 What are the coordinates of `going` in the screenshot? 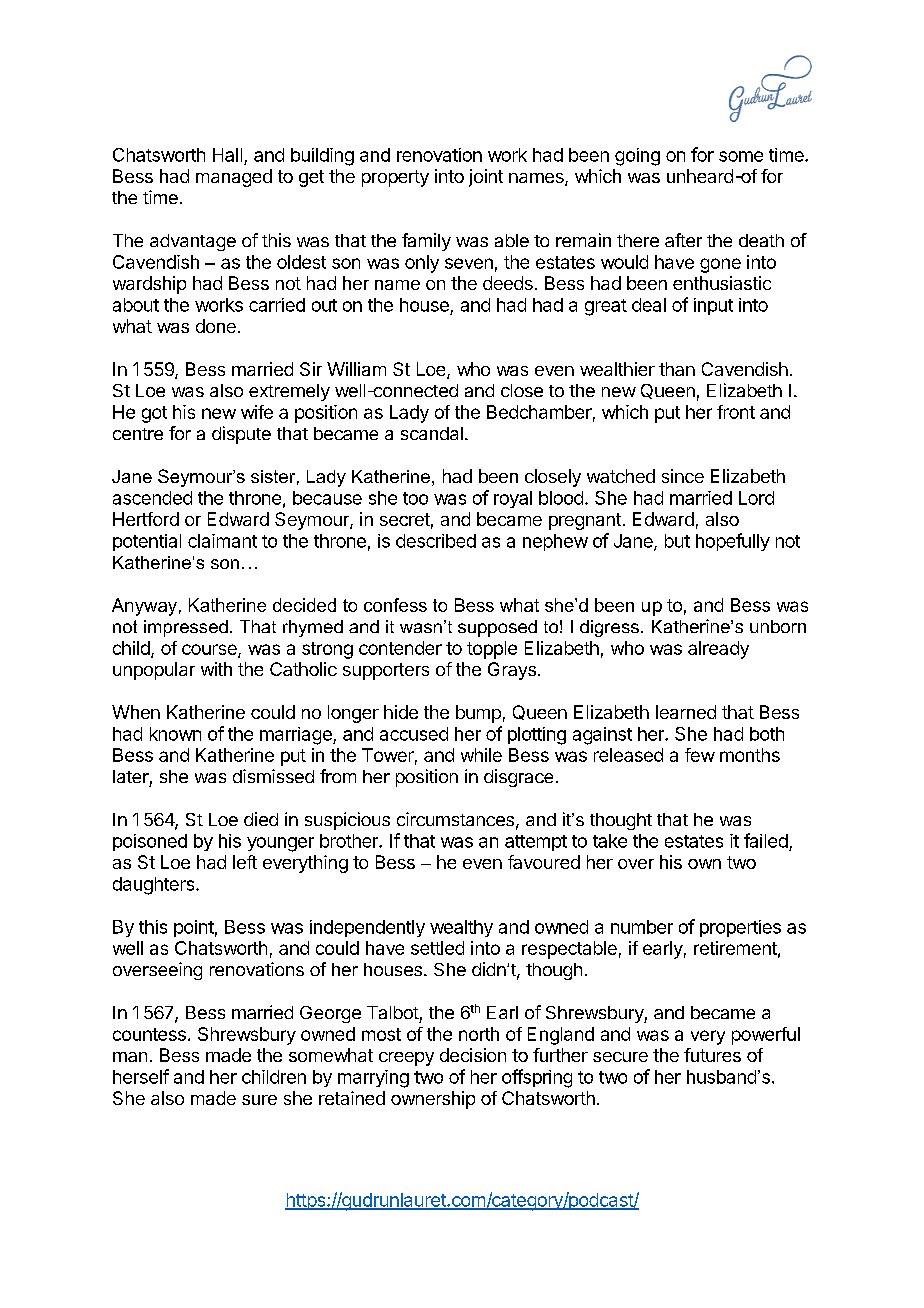 It's located at (637, 157).
